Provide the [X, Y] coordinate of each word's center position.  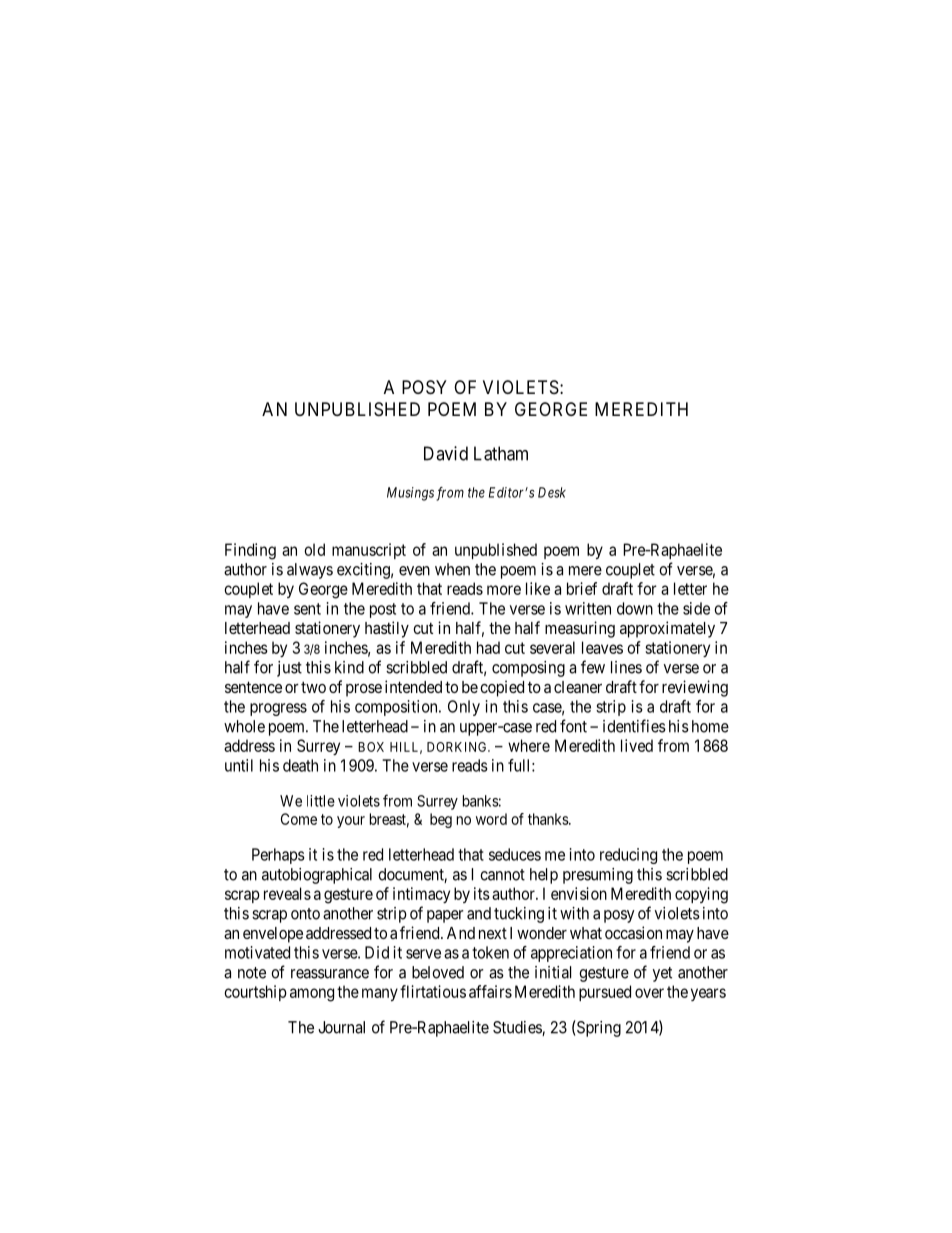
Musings [410, 494]
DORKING [458, 747]
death [300, 765]
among [312, 995]
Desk [552, 492]
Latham [501, 453]
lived [637, 745]
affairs [490, 991]
